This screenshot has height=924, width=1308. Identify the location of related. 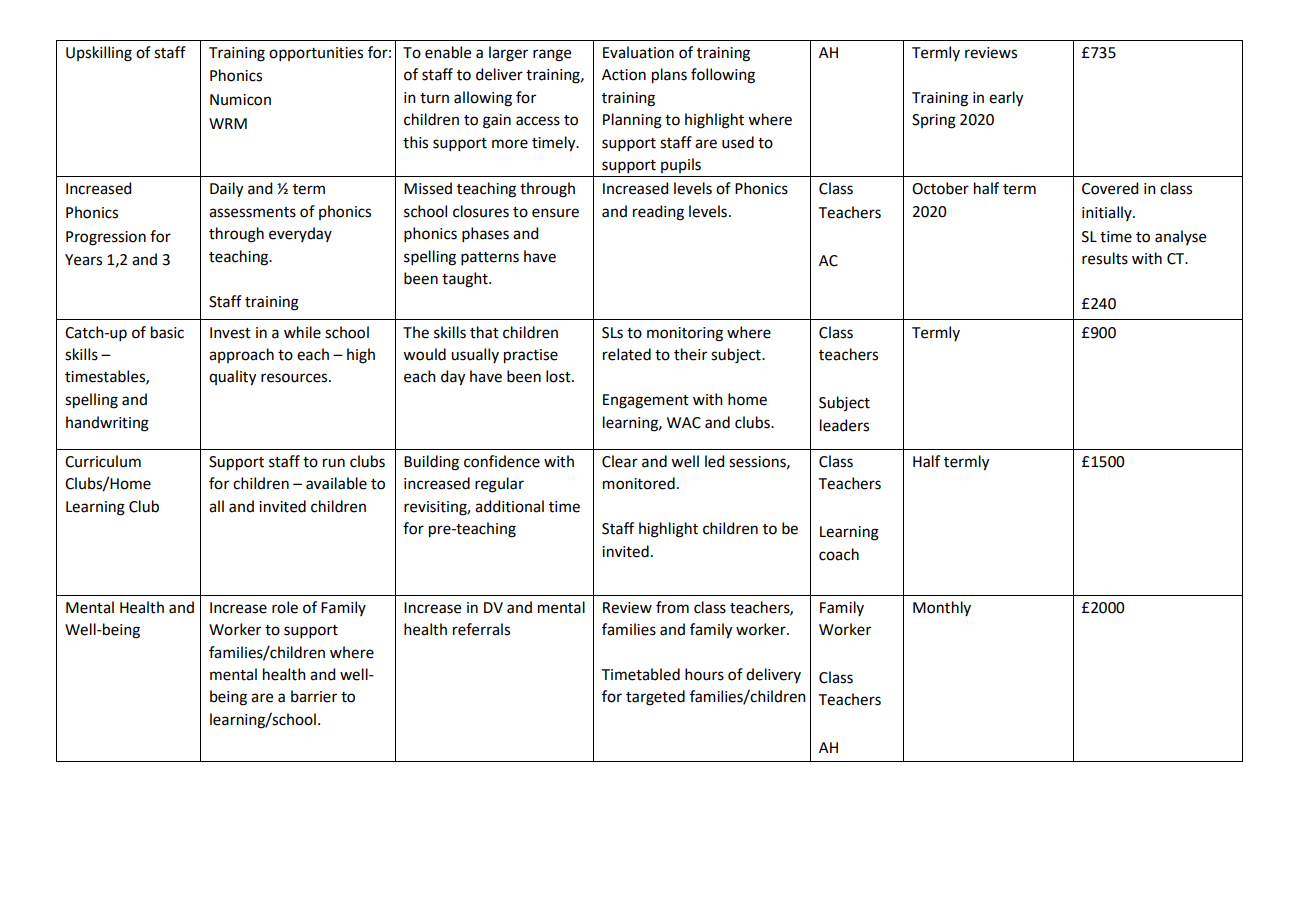
(627, 354).
